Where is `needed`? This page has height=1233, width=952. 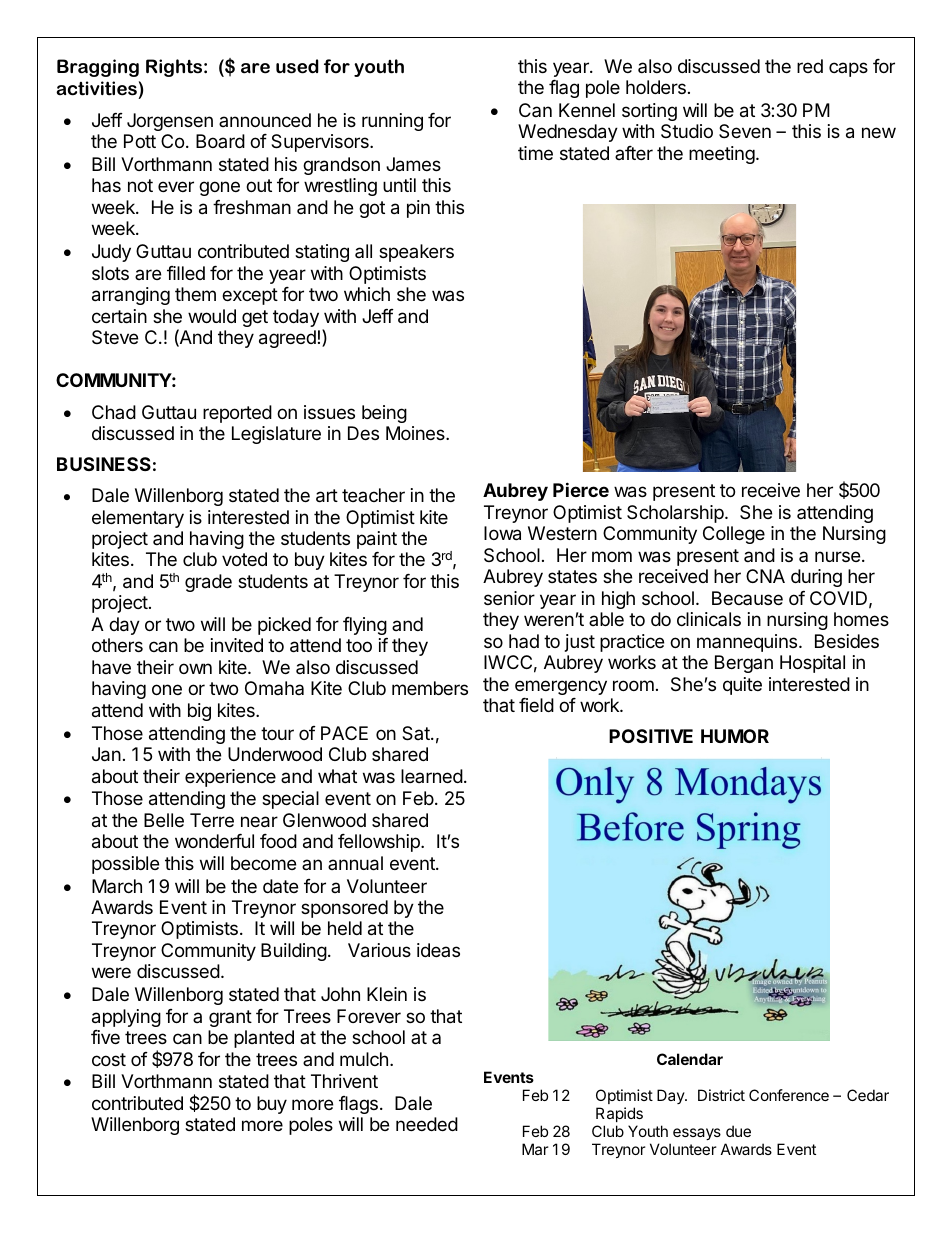
needed is located at coordinates (427, 1124).
